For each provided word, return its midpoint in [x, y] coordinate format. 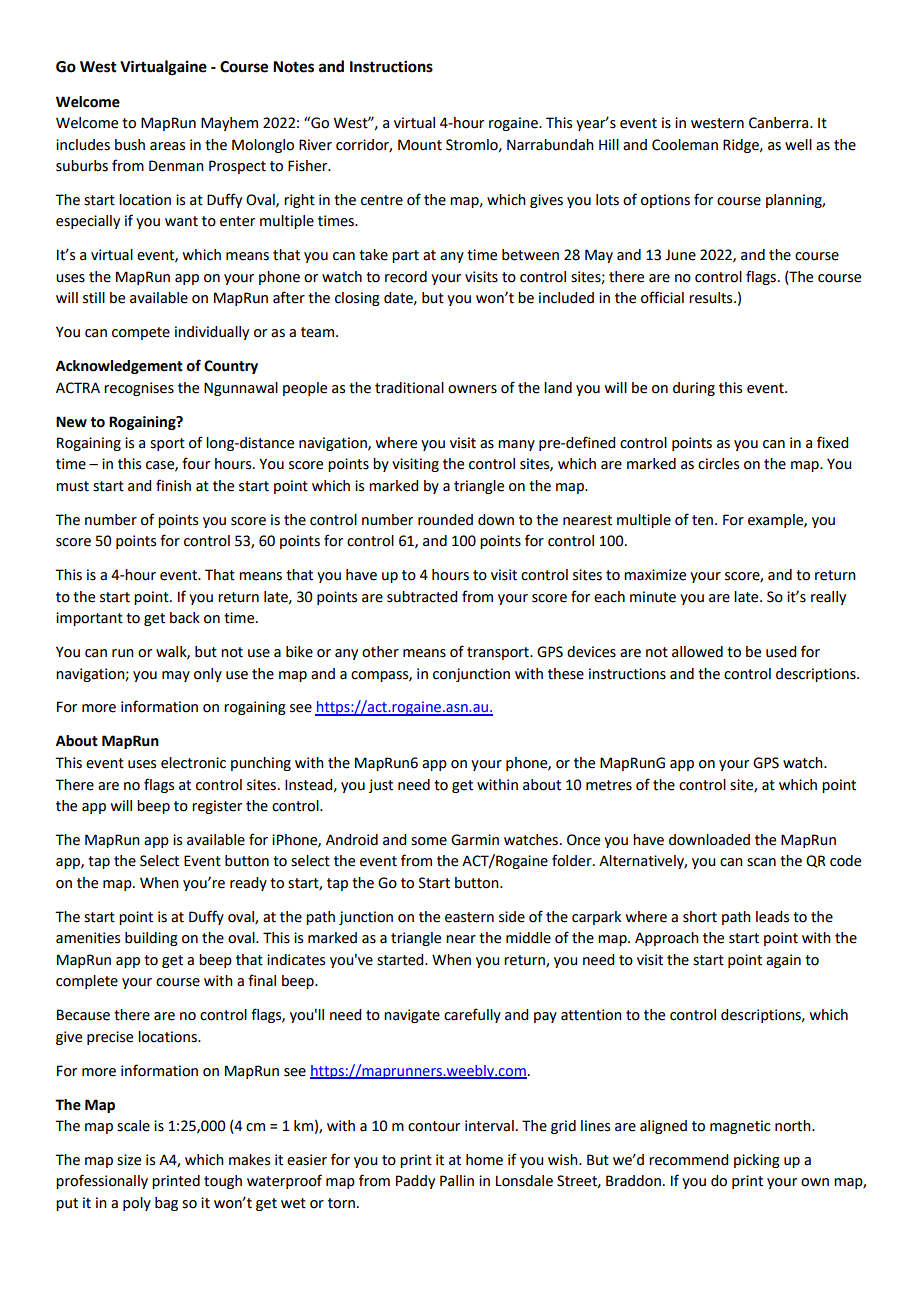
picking [757, 1161]
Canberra [780, 123]
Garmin [475, 840]
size [129, 1160]
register [217, 807]
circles [718, 464]
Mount [420, 145]
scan [761, 862]
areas [167, 146]
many [516, 445]
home [484, 1160]
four [196, 463]
